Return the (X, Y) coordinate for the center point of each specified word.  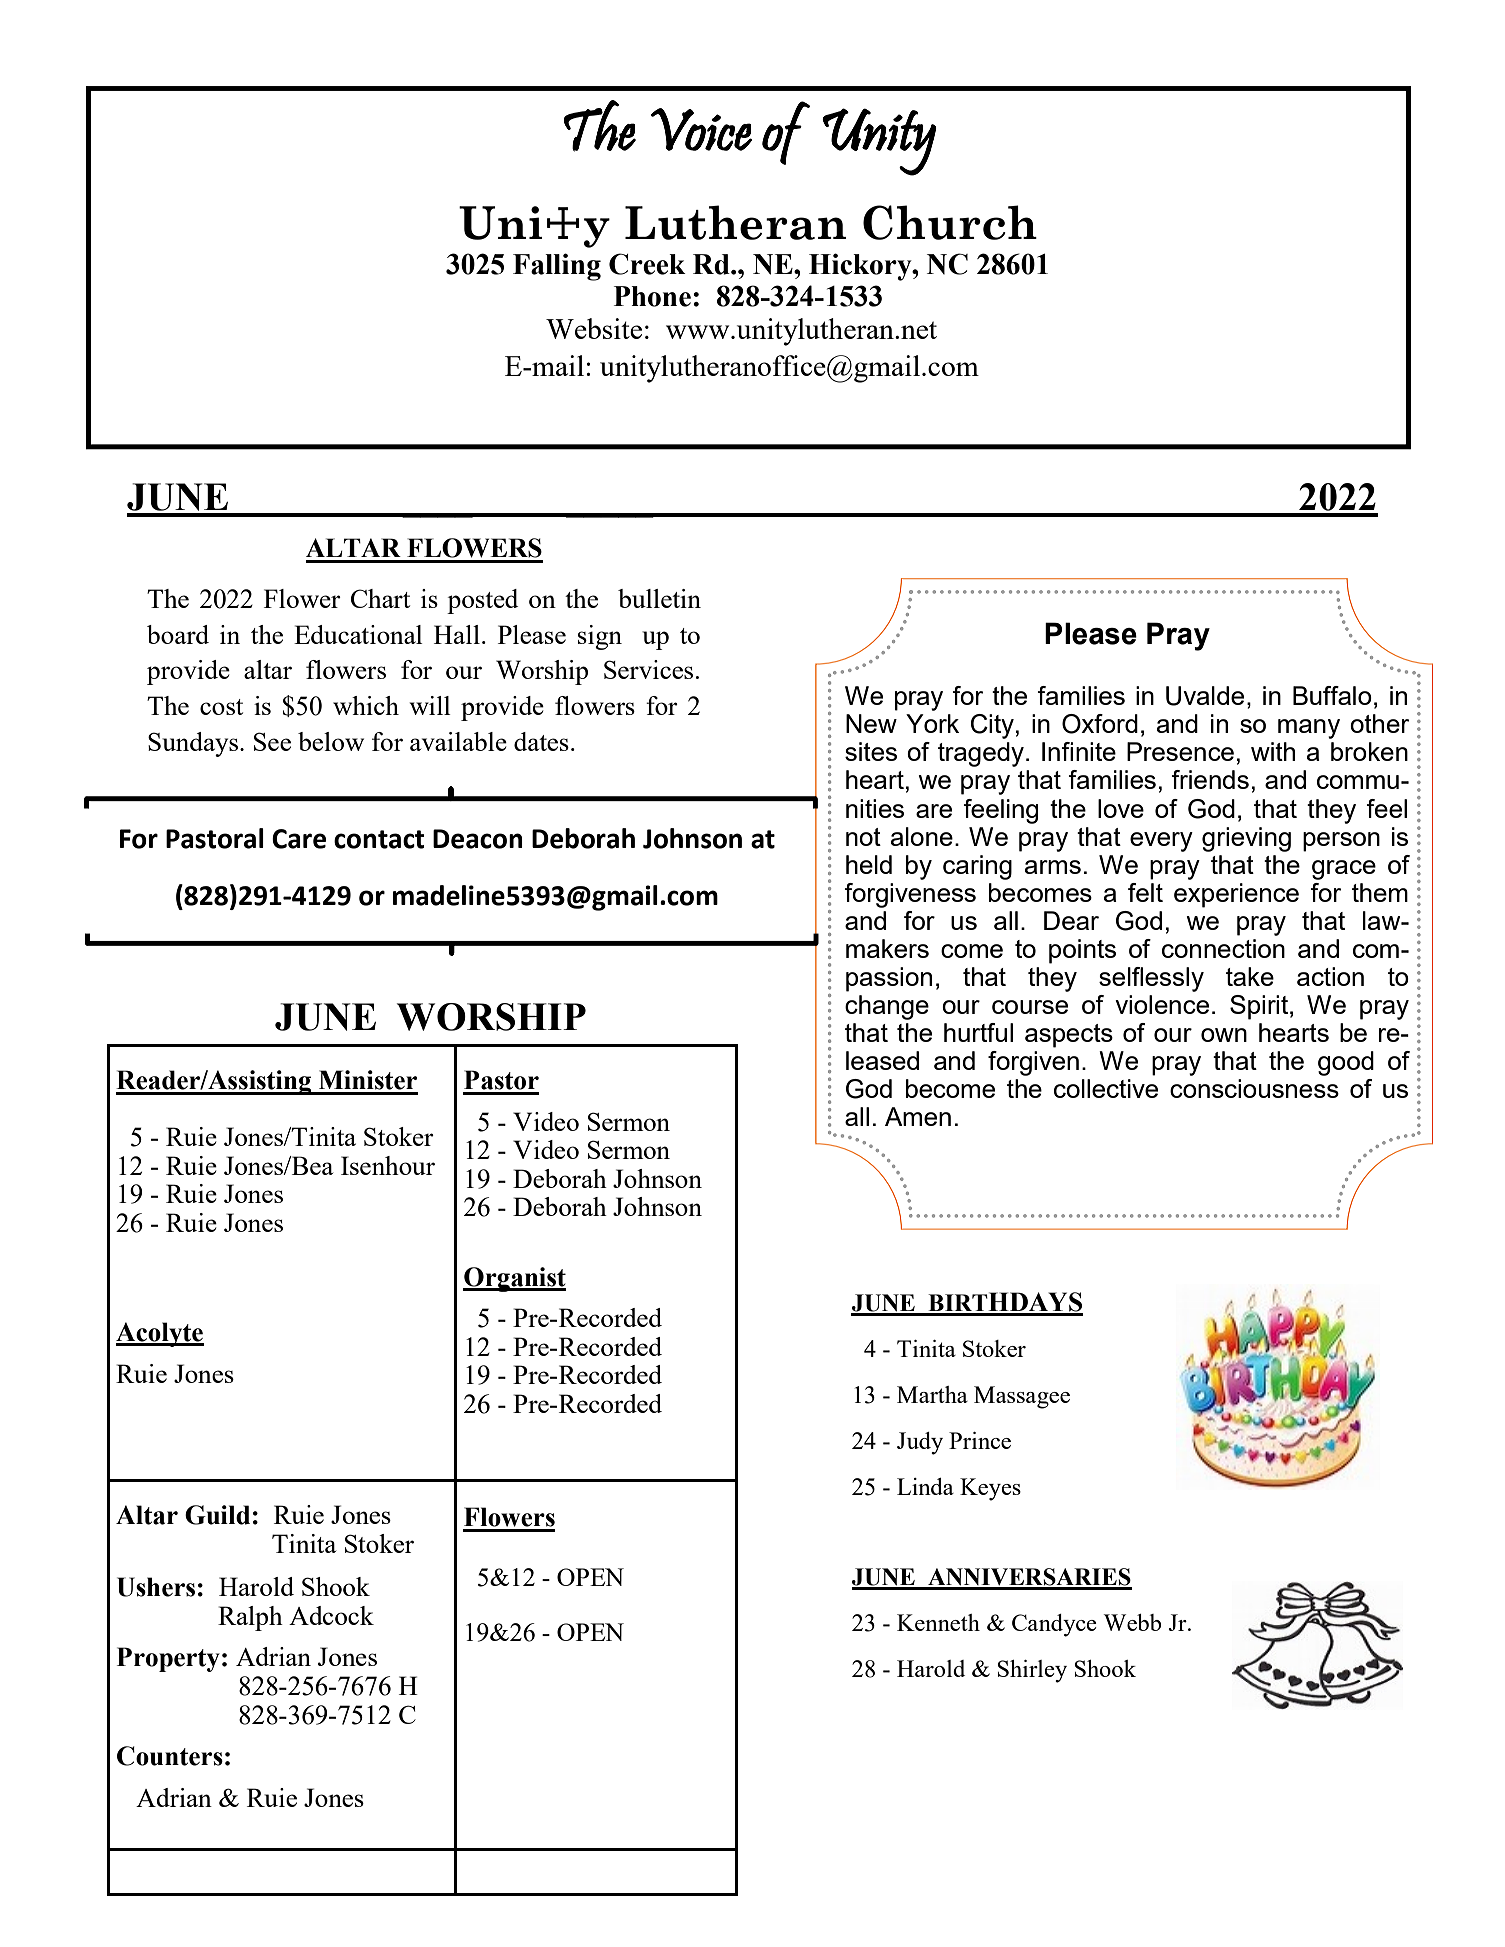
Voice (701, 129)
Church (950, 222)
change (887, 1007)
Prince (980, 1440)
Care (299, 839)
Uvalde (1205, 696)
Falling (557, 267)
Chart (380, 598)
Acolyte (160, 1334)
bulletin (659, 598)
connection (1223, 948)
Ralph (250, 1618)
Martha (932, 1394)
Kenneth (938, 1622)
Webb (1132, 1622)
